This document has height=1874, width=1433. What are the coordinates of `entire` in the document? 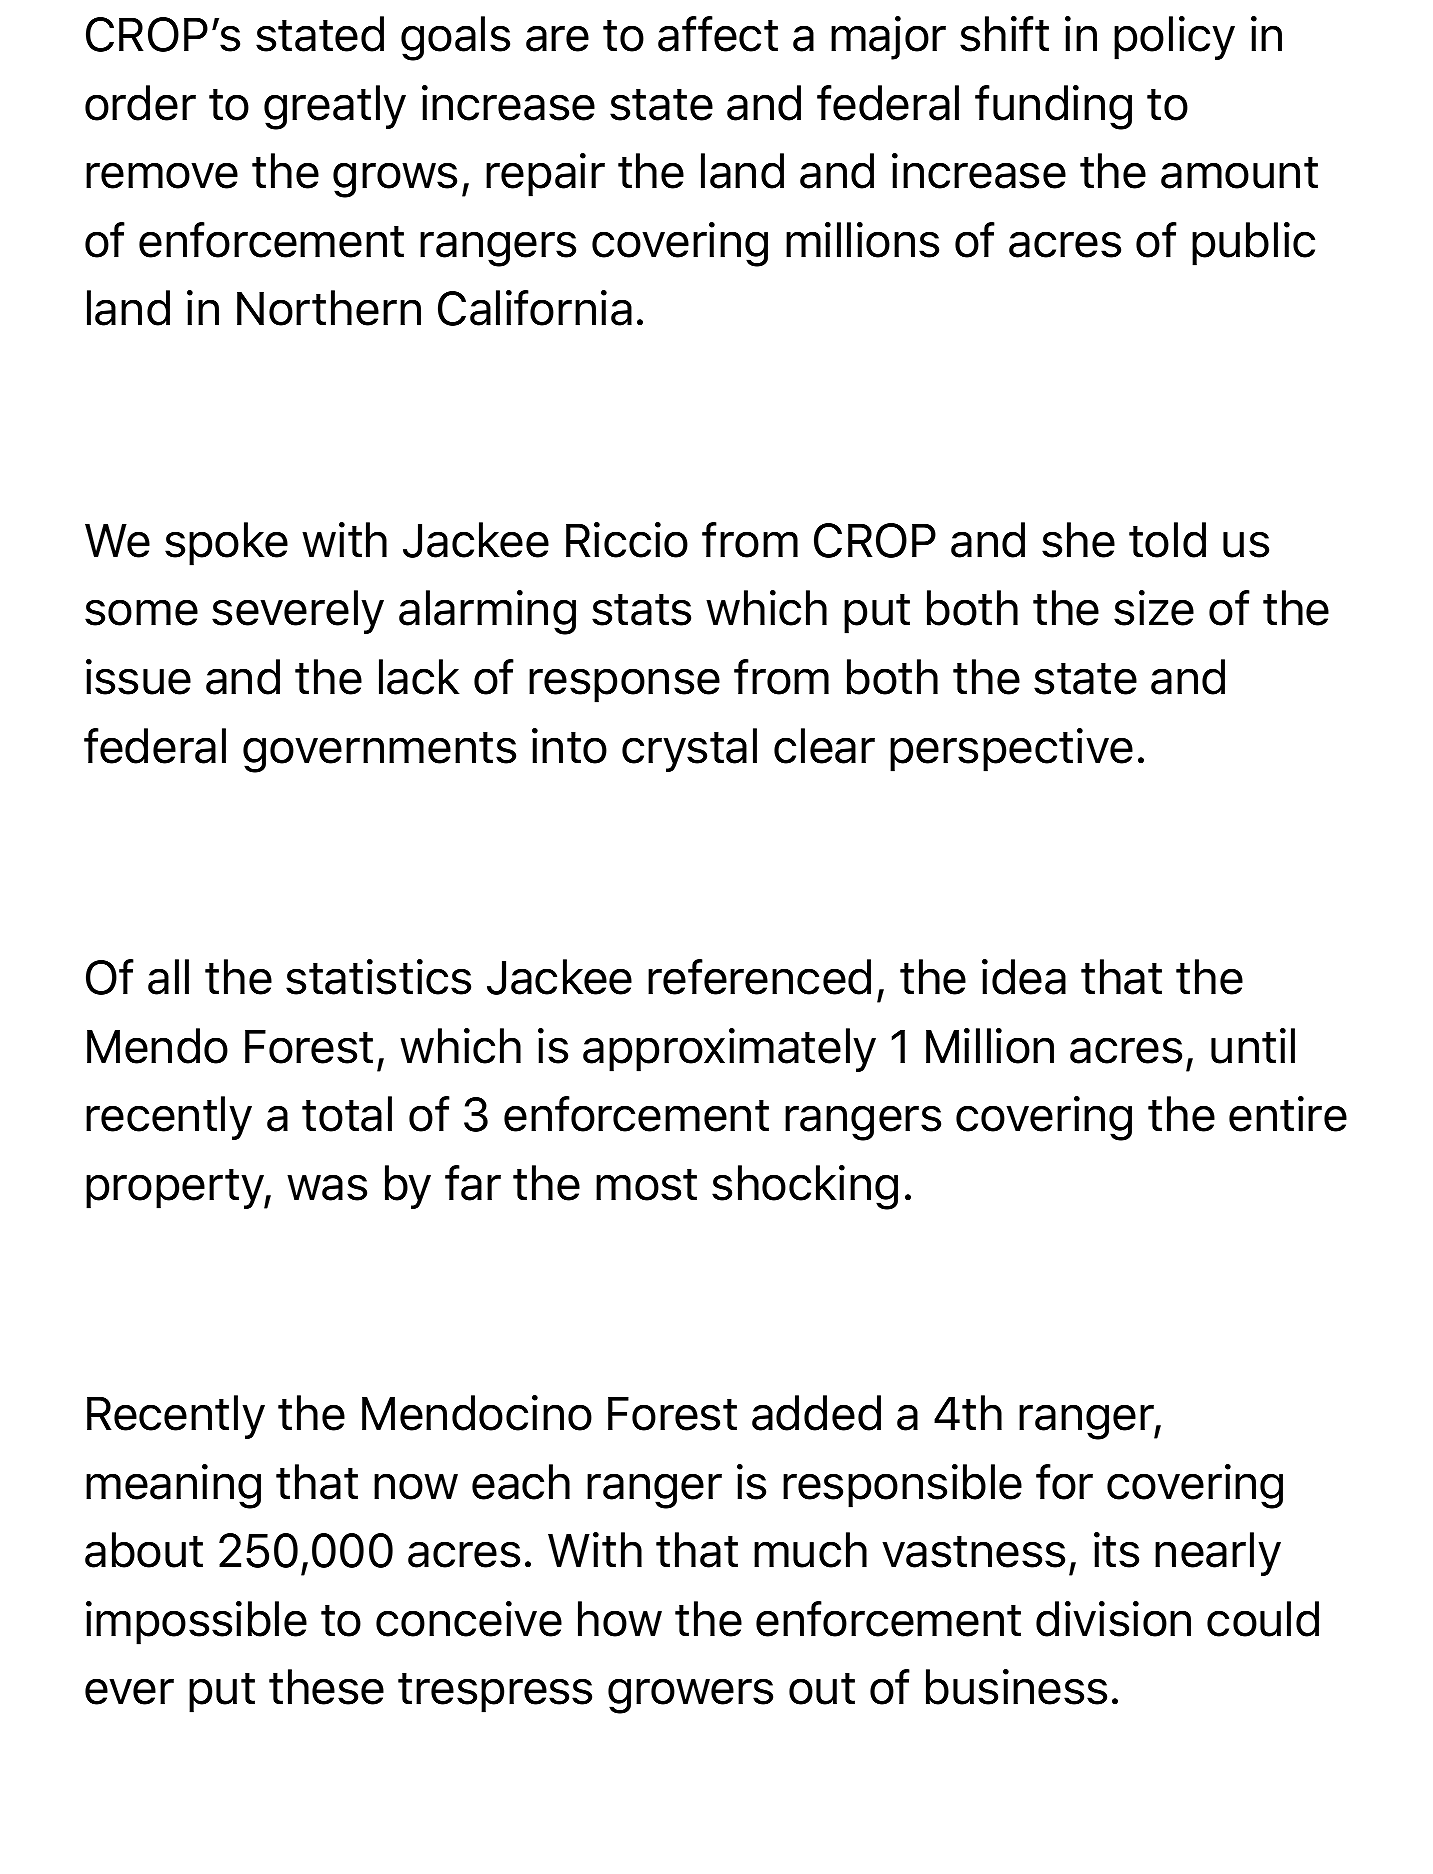 It's located at (1288, 1114).
